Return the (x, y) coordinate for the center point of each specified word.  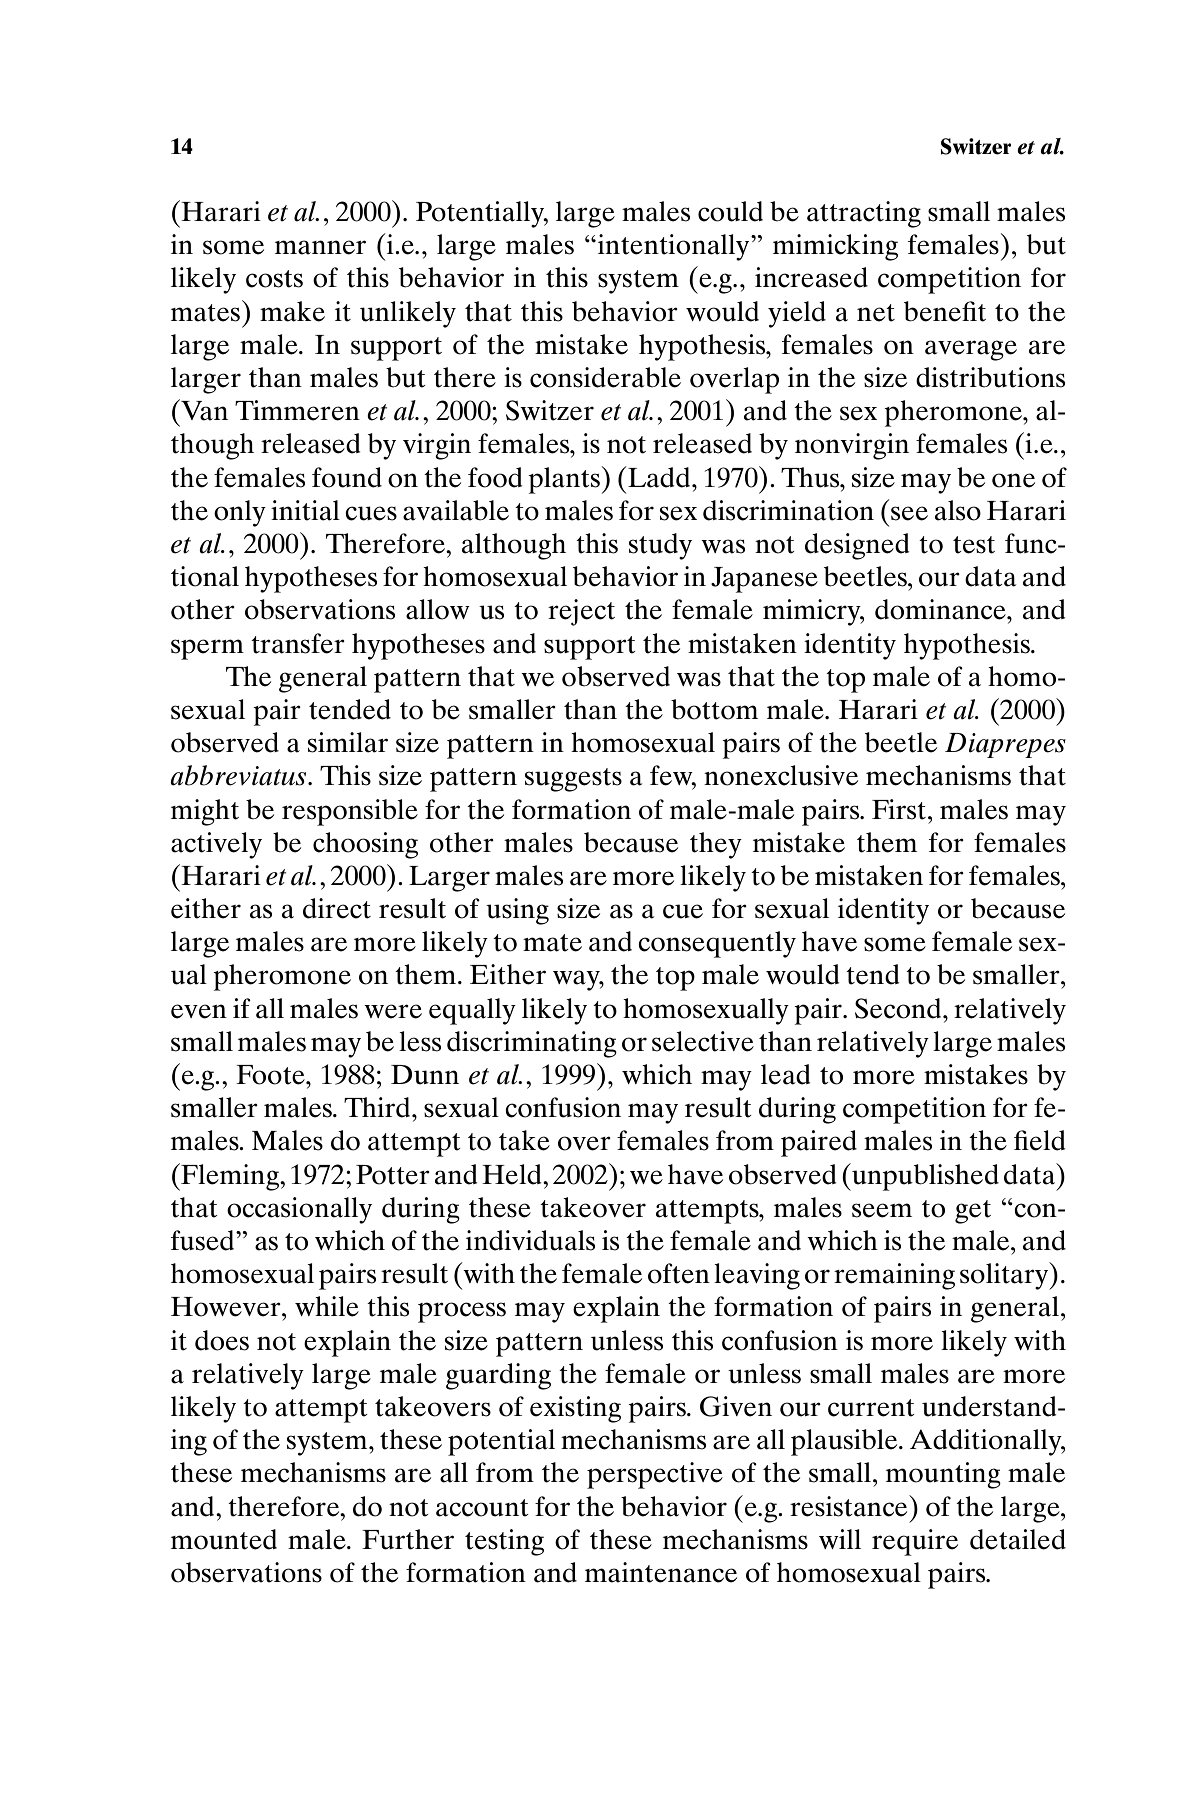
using (517, 911)
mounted (224, 1539)
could (730, 211)
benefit (945, 311)
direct (337, 908)
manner (320, 247)
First (899, 809)
